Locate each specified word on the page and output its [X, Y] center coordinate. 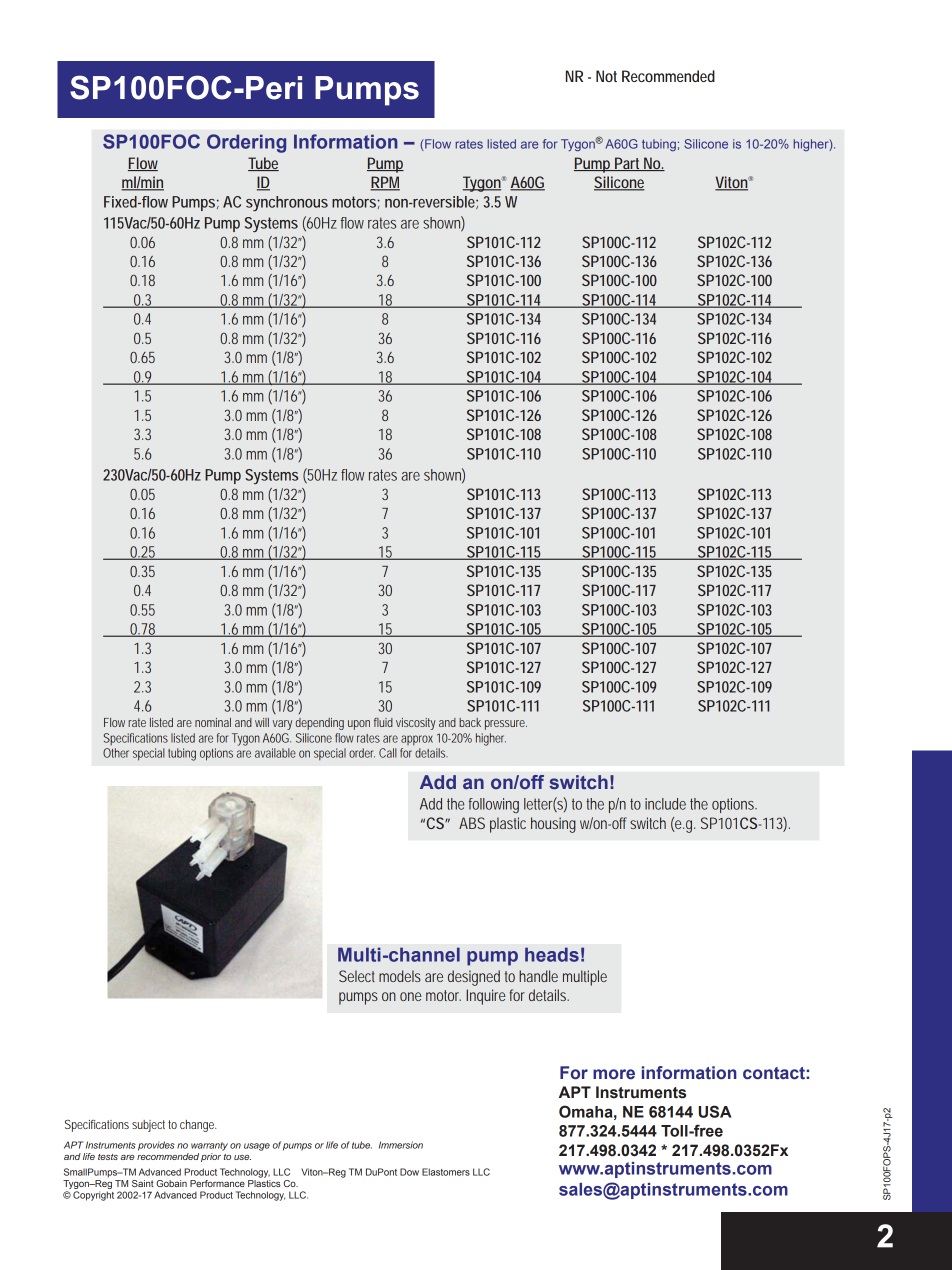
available [275, 753]
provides [156, 1146]
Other [116, 753]
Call [388, 753]
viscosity [416, 724]
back [470, 722]
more [614, 1074]
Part [626, 164]
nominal [213, 722]
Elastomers [446, 1172]
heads [552, 954]
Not [606, 76]
